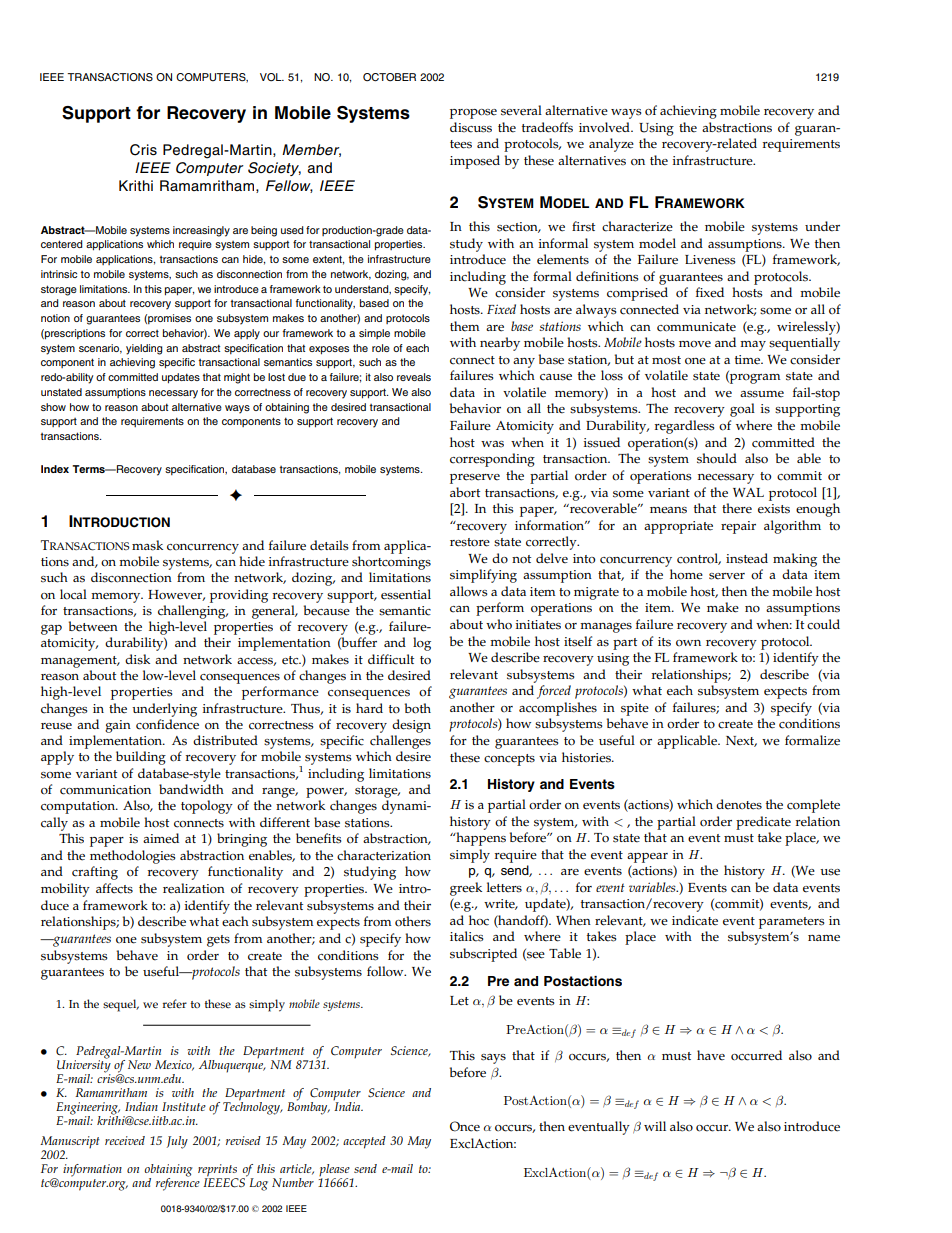 The image size is (952, 1233). What do you see at coordinates (605, 127) in the screenshot?
I see `involved` at bounding box center [605, 127].
